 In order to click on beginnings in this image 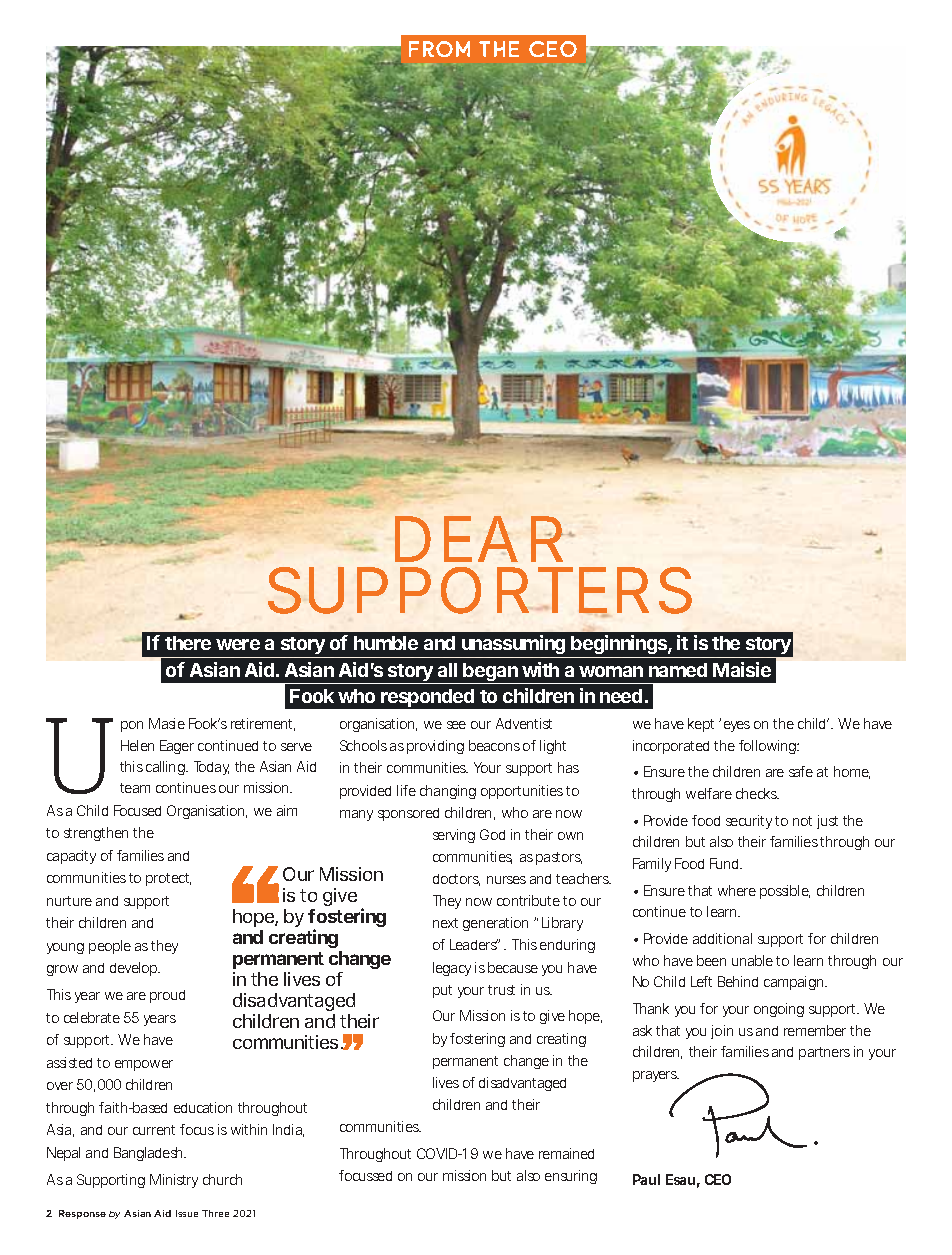, I will do `click(621, 646)`.
